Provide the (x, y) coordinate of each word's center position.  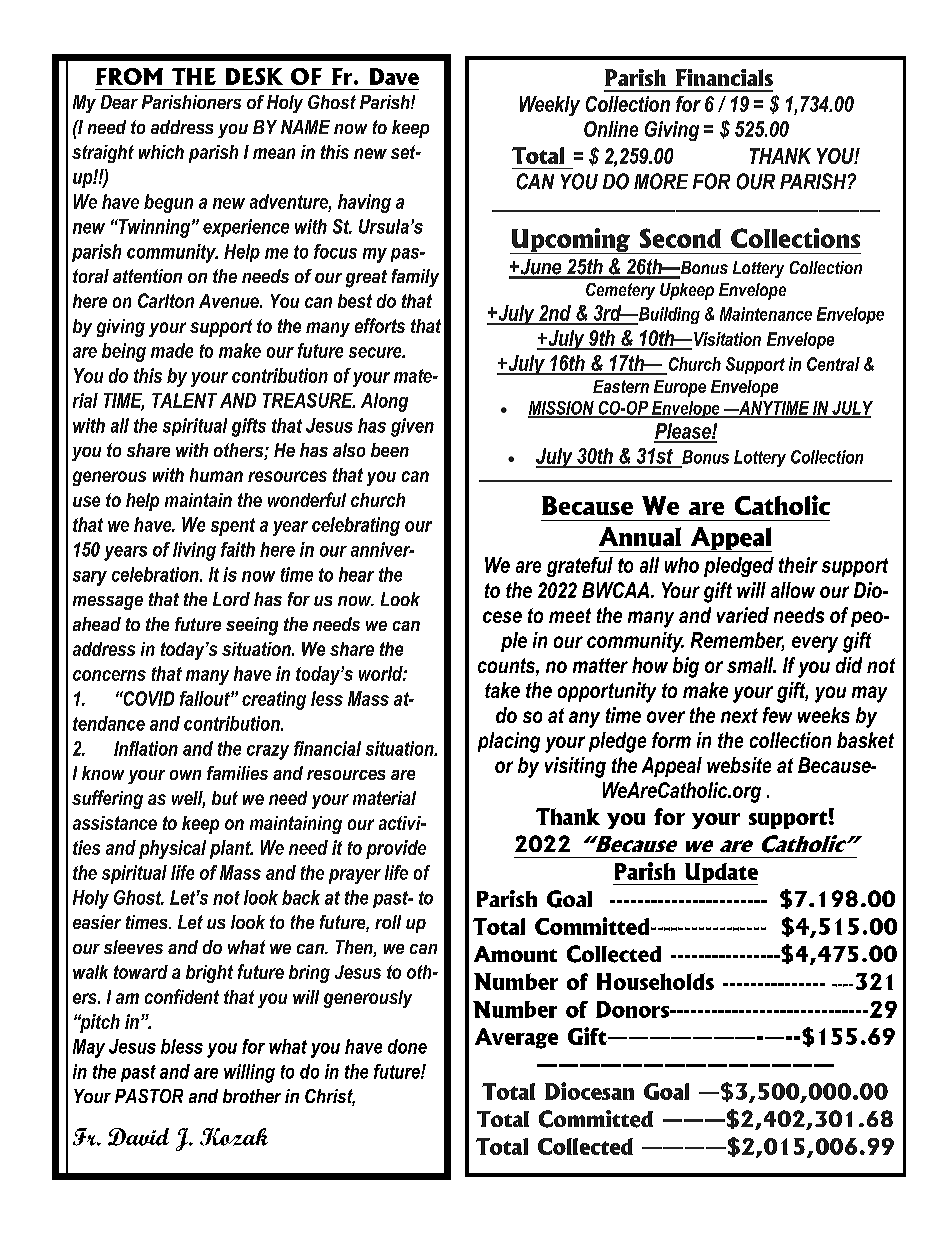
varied (743, 615)
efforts (380, 325)
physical (172, 849)
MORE (661, 181)
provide (396, 849)
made (172, 350)
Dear (119, 102)
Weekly (550, 106)
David (138, 1137)
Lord (231, 599)
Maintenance (766, 314)
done (407, 1046)
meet (570, 615)
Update (720, 874)
